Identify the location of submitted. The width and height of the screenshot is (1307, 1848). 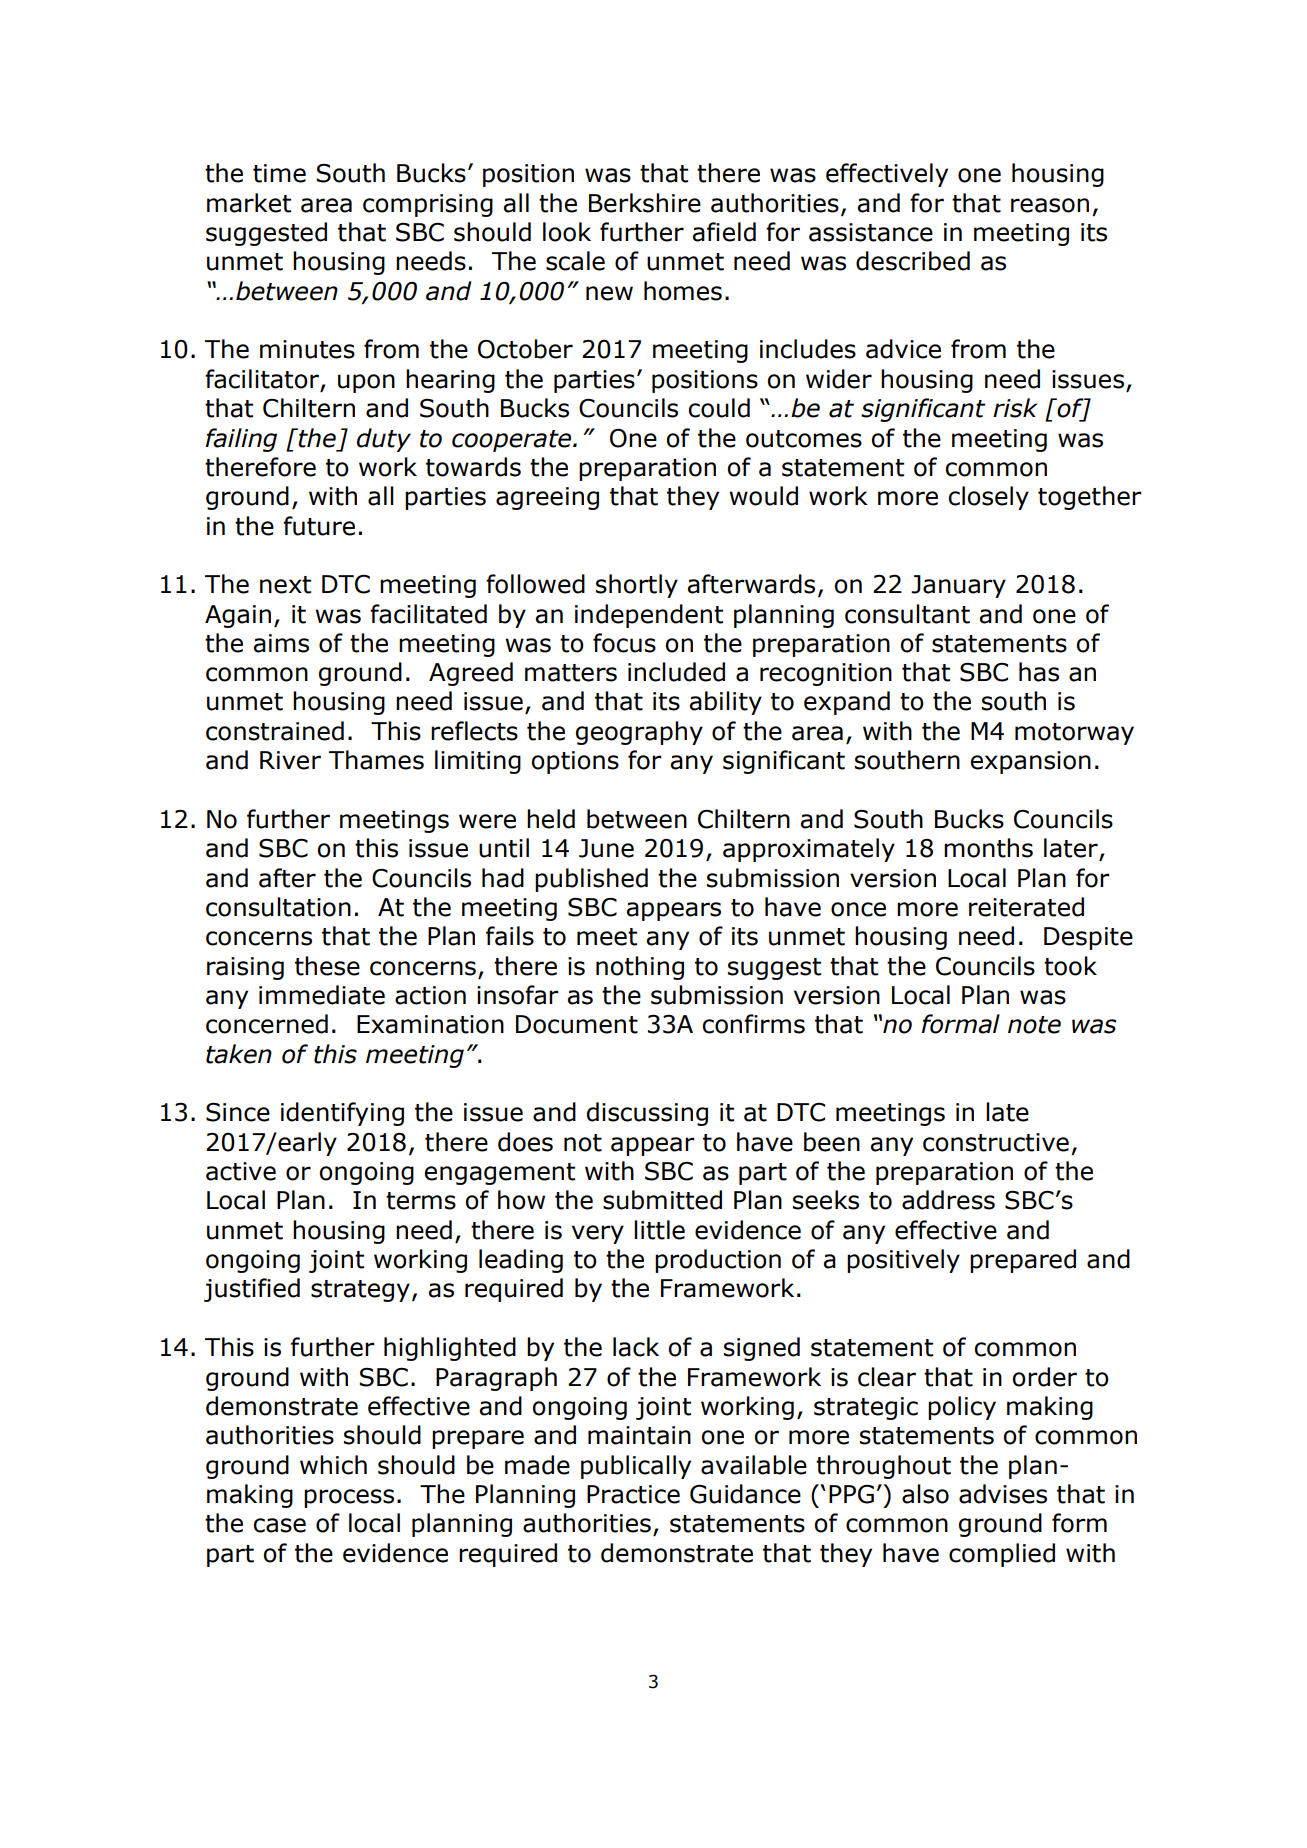
(662, 1200).
